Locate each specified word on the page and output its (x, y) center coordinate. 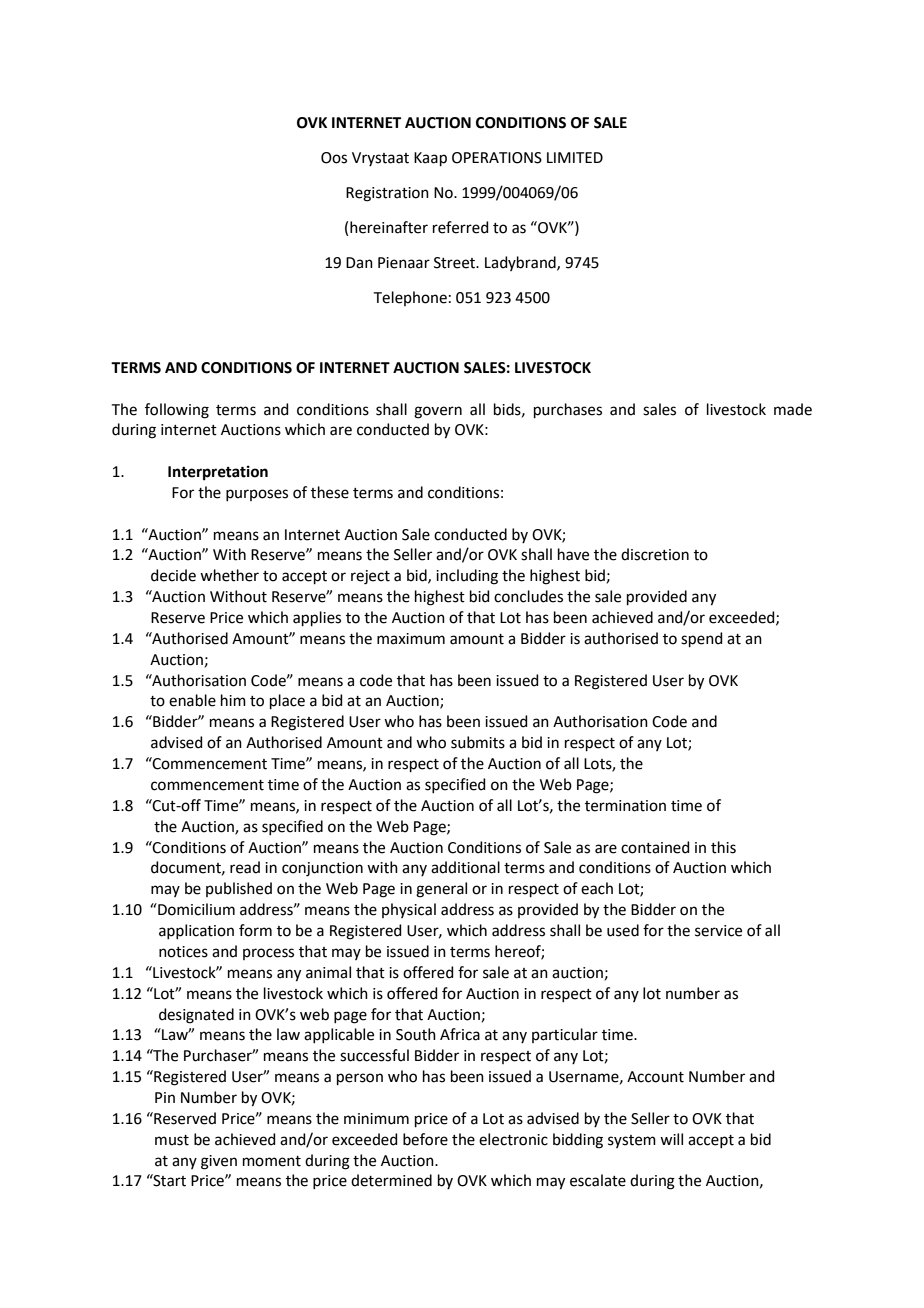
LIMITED (575, 157)
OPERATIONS (497, 158)
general (441, 890)
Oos (334, 158)
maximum (411, 639)
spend (702, 639)
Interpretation (218, 473)
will (671, 1139)
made (793, 409)
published (239, 889)
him (233, 700)
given (219, 1162)
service (718, 931)
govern (438, 412)
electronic (513, 1139)
